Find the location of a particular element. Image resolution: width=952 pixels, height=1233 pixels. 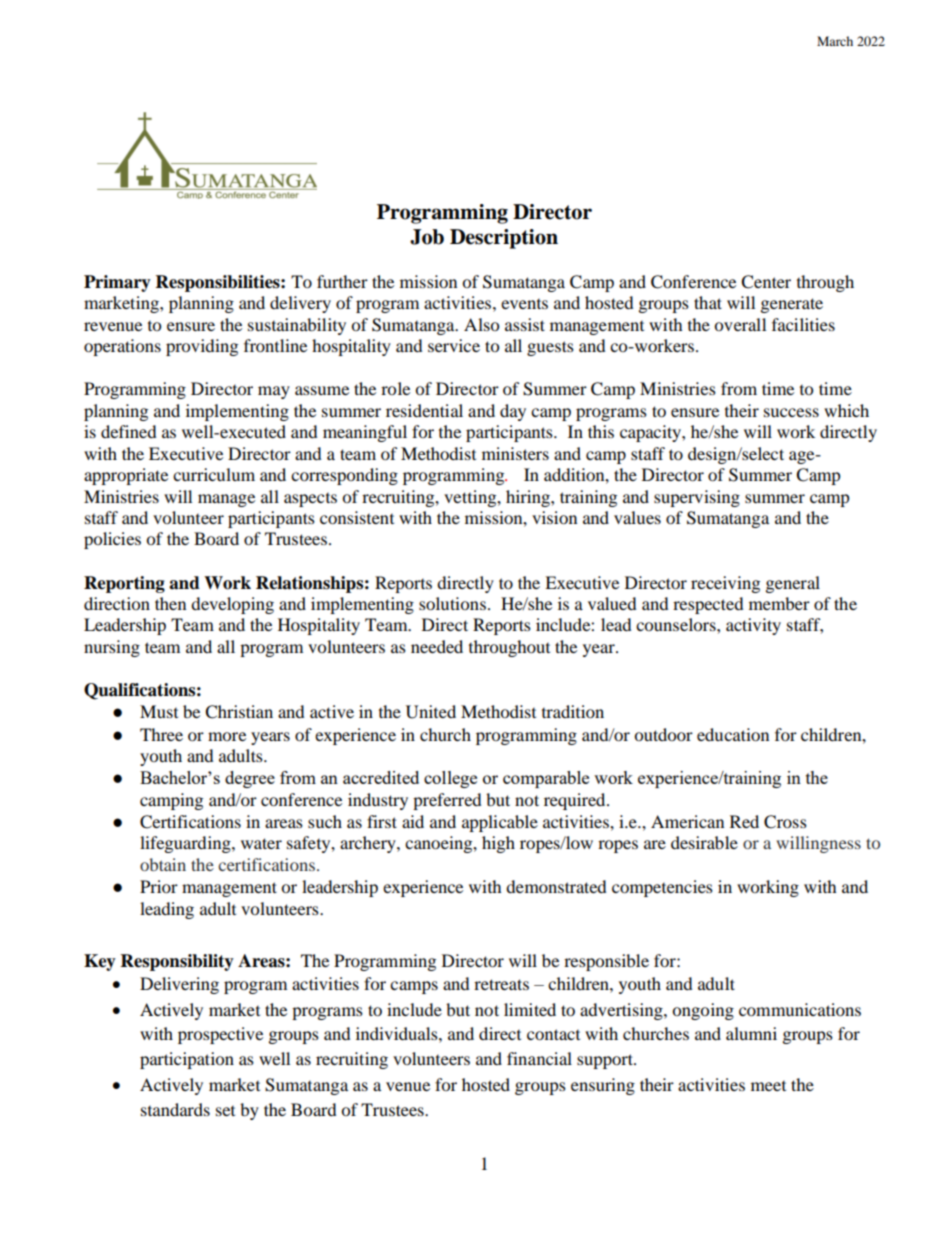

overall is located at coordinates (740, 324).
